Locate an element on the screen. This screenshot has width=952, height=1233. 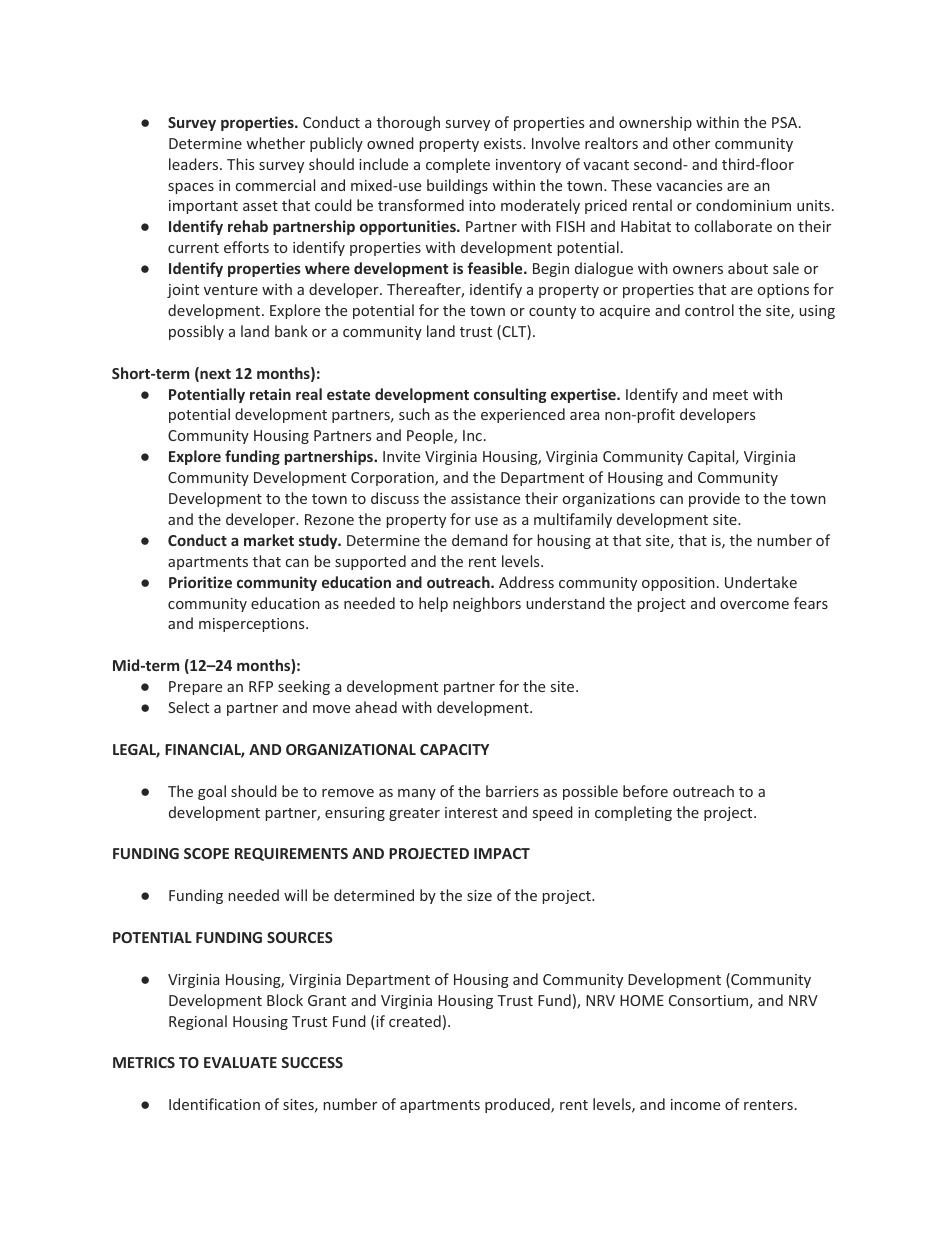
overcome is located at coordinates (754, 605).
